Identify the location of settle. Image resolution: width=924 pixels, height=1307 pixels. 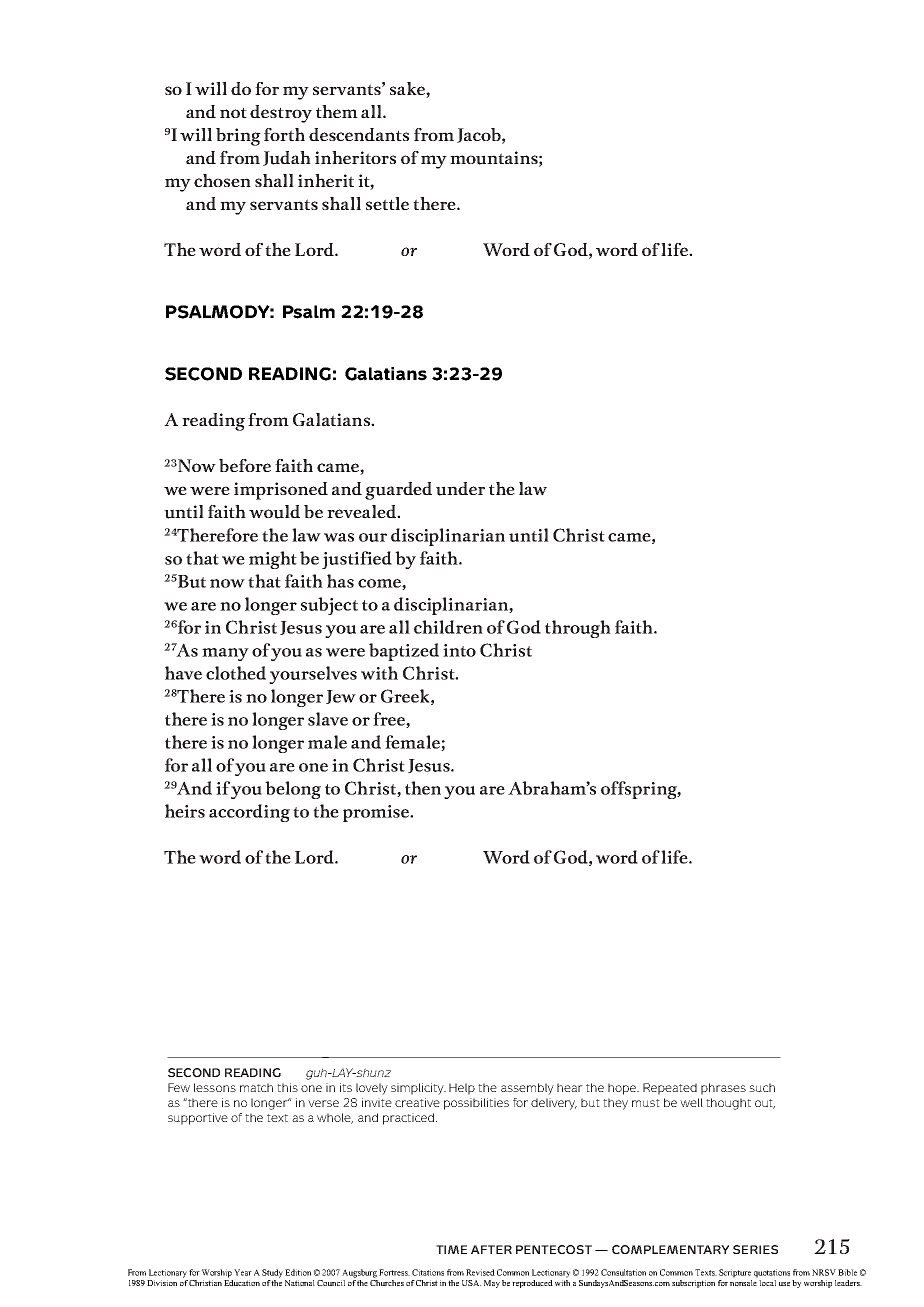
(387, 203).
